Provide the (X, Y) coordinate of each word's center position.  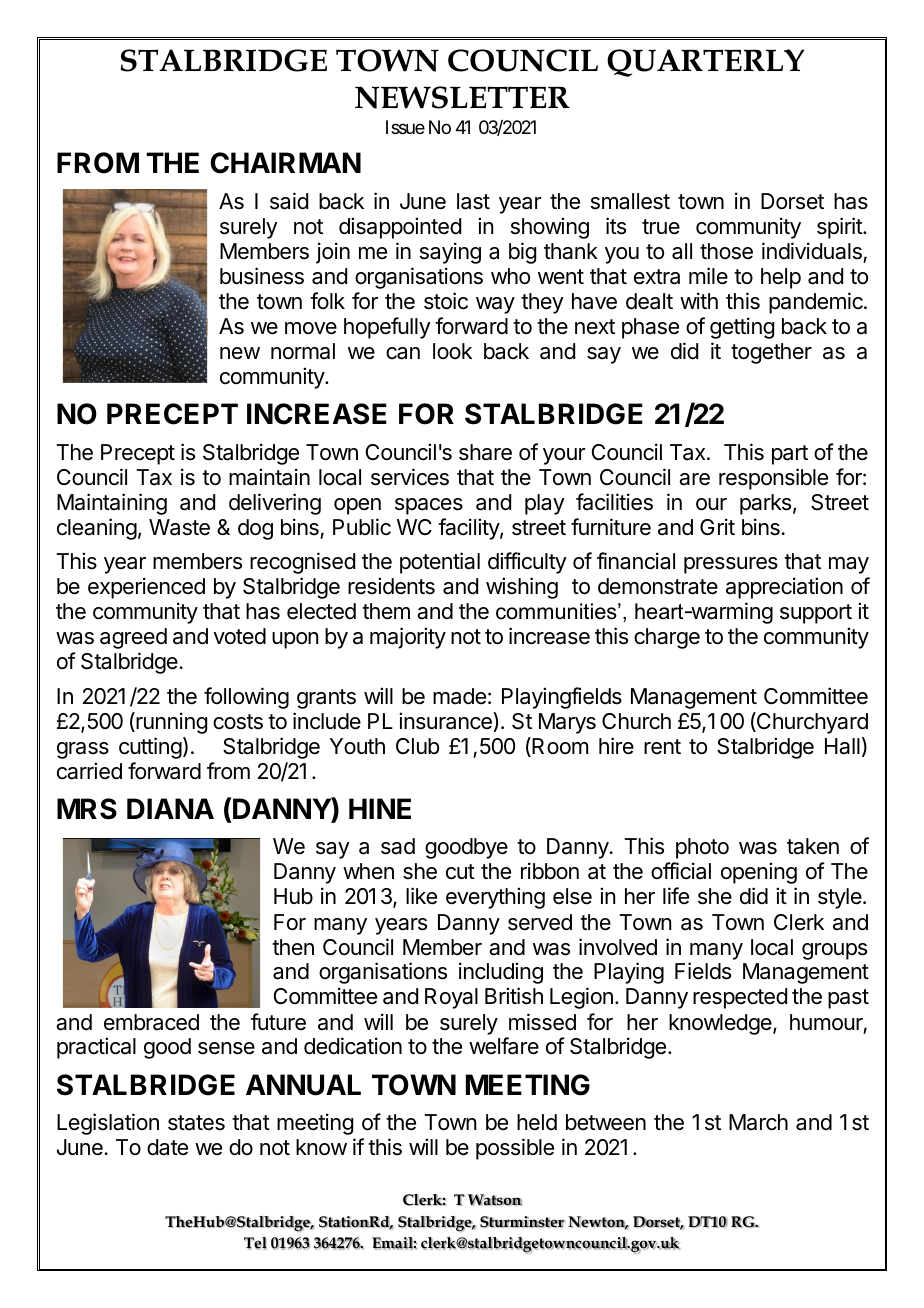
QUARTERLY (705, 63)
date (167, 1147)
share (485, 452)
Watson (495, 1200)
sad (398, 846)
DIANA (170, 808)
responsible (773, 479)
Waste (179, 527)
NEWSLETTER (462, 97)
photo (702, 848)
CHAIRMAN (285, 163)
